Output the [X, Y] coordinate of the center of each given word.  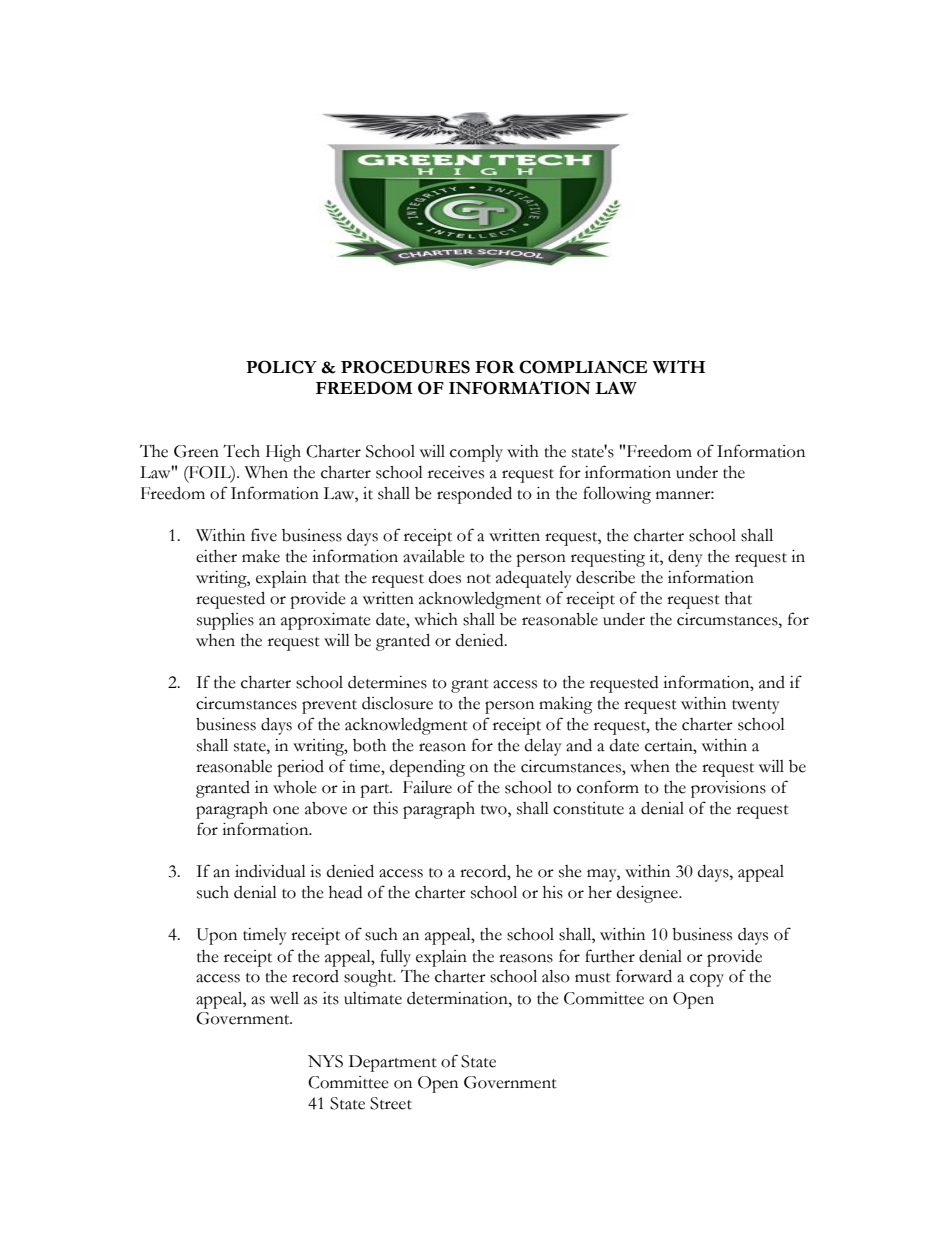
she [570, 871]
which [436, 619]
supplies [225, 621]
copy [707, 980]
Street [391, 1103]
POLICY [281, 367]
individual [270, 871]
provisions [728, 789]
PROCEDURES [405, 367]
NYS [325, 1061]
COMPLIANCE [583, 367]
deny [685, 558]
